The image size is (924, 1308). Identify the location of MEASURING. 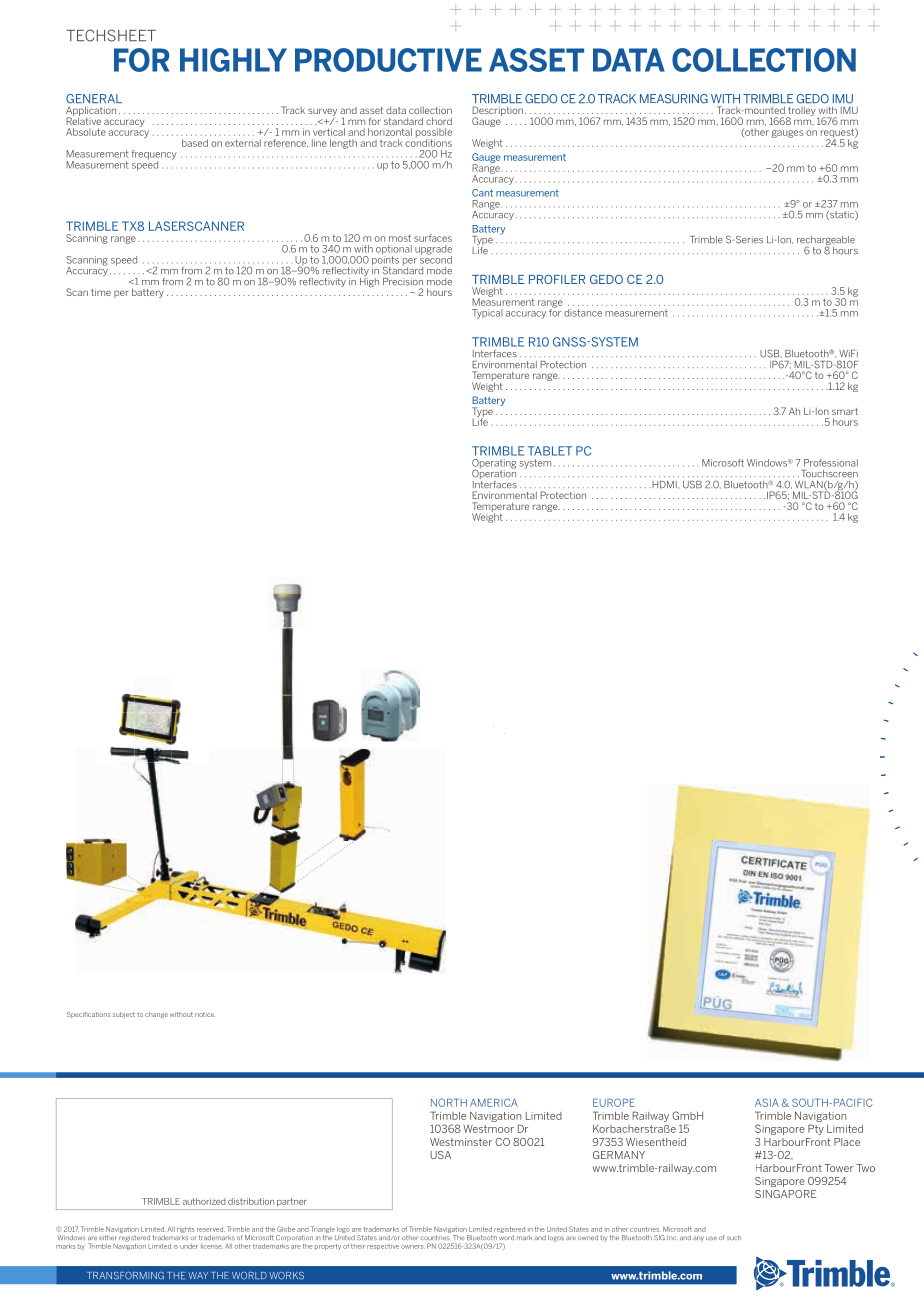
(674, 99).
